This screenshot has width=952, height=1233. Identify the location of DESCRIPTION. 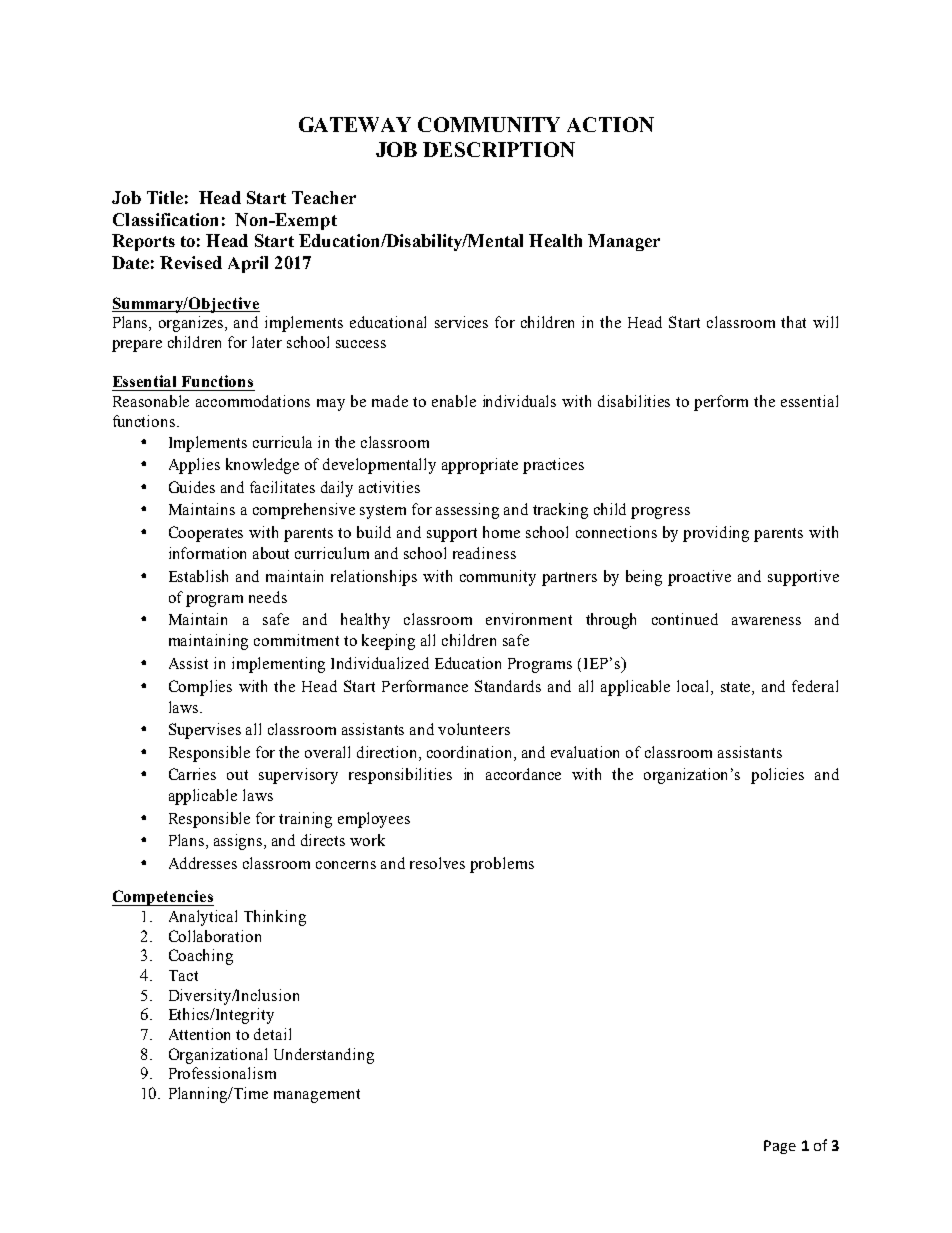
(499, 149).
